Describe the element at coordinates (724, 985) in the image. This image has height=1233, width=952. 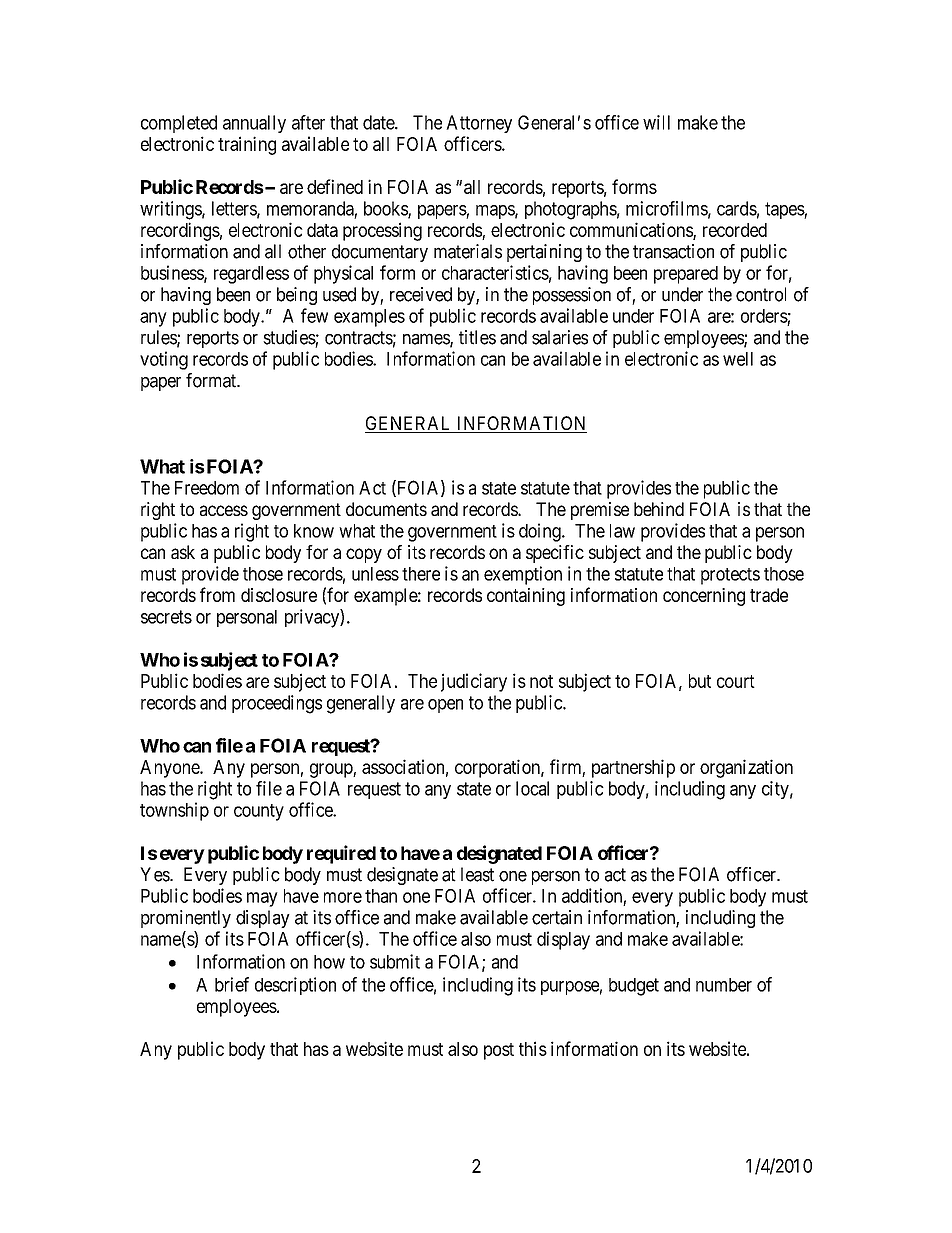
I see `number` at that location.
